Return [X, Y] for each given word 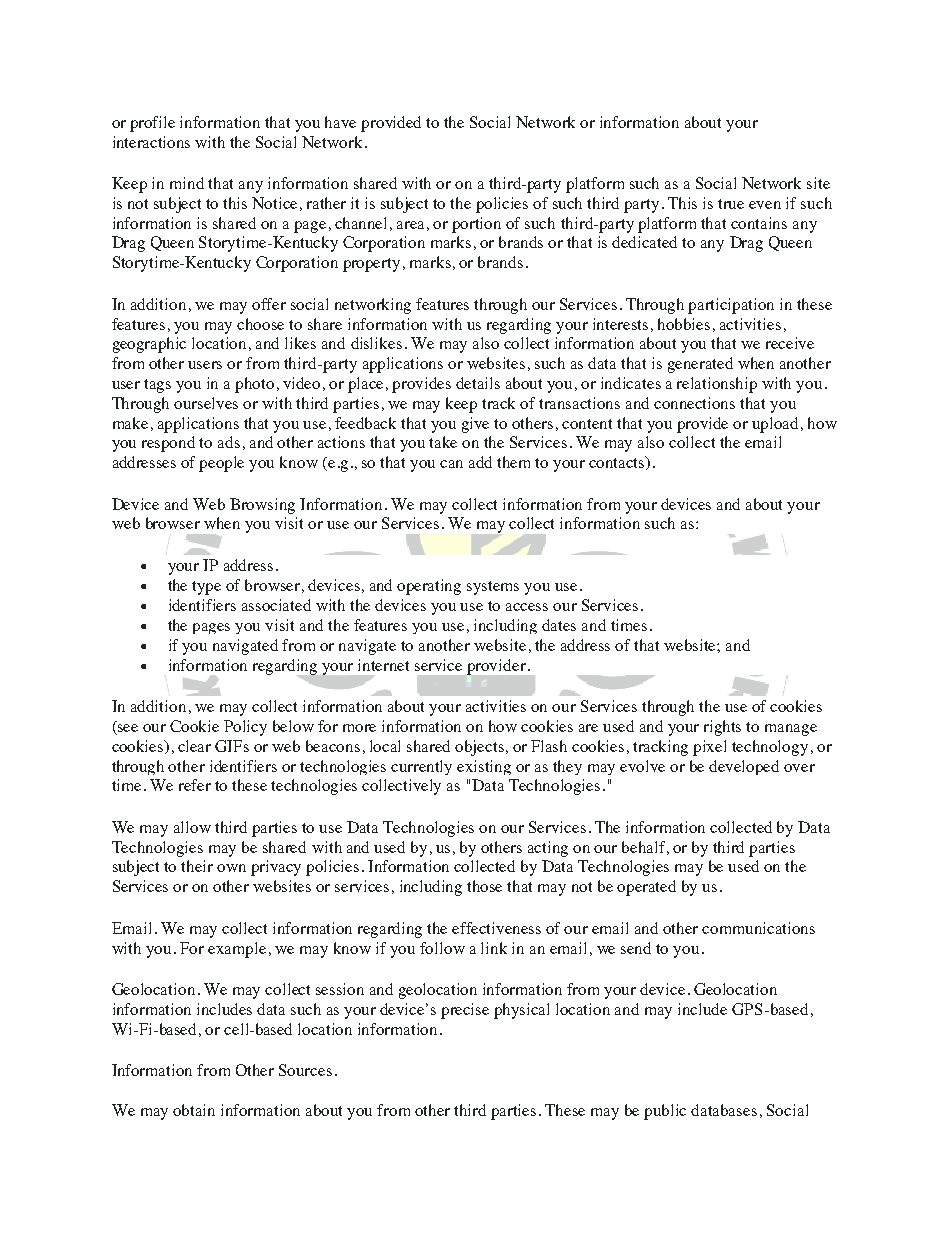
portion [476, 225]
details [478, 383]
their [197, 866]
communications [758, 928]
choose [260, 324]
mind [187, 183]
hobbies [684, 324]
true [731, 204]
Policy [245, 728]
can [451, 464]
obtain [194, 1110]
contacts [618, 463]
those [484, 886]
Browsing [262, 506]
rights [722, 728]
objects [479, 748]
